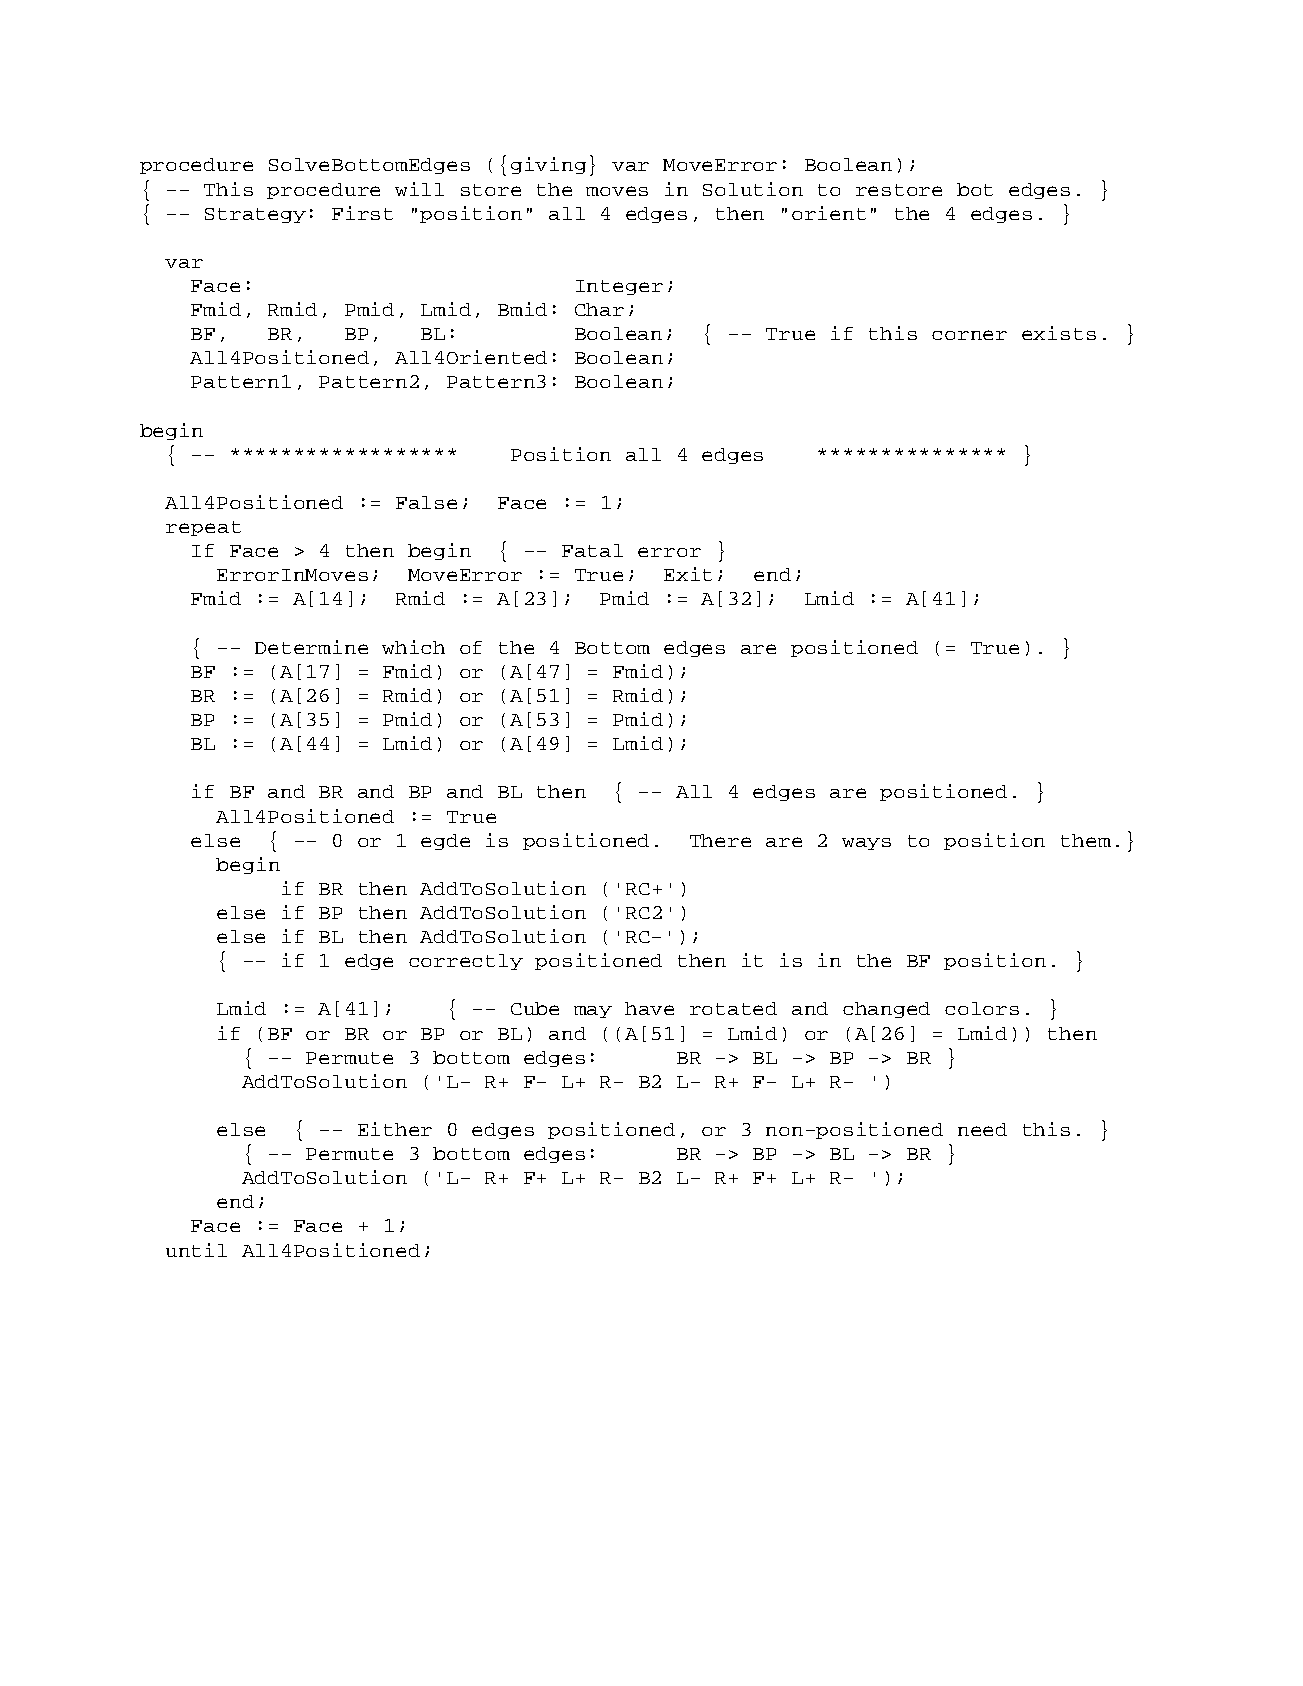 The height and width of the document is (1686, 1303). I want to click on Strategy, so click(255, 215).
